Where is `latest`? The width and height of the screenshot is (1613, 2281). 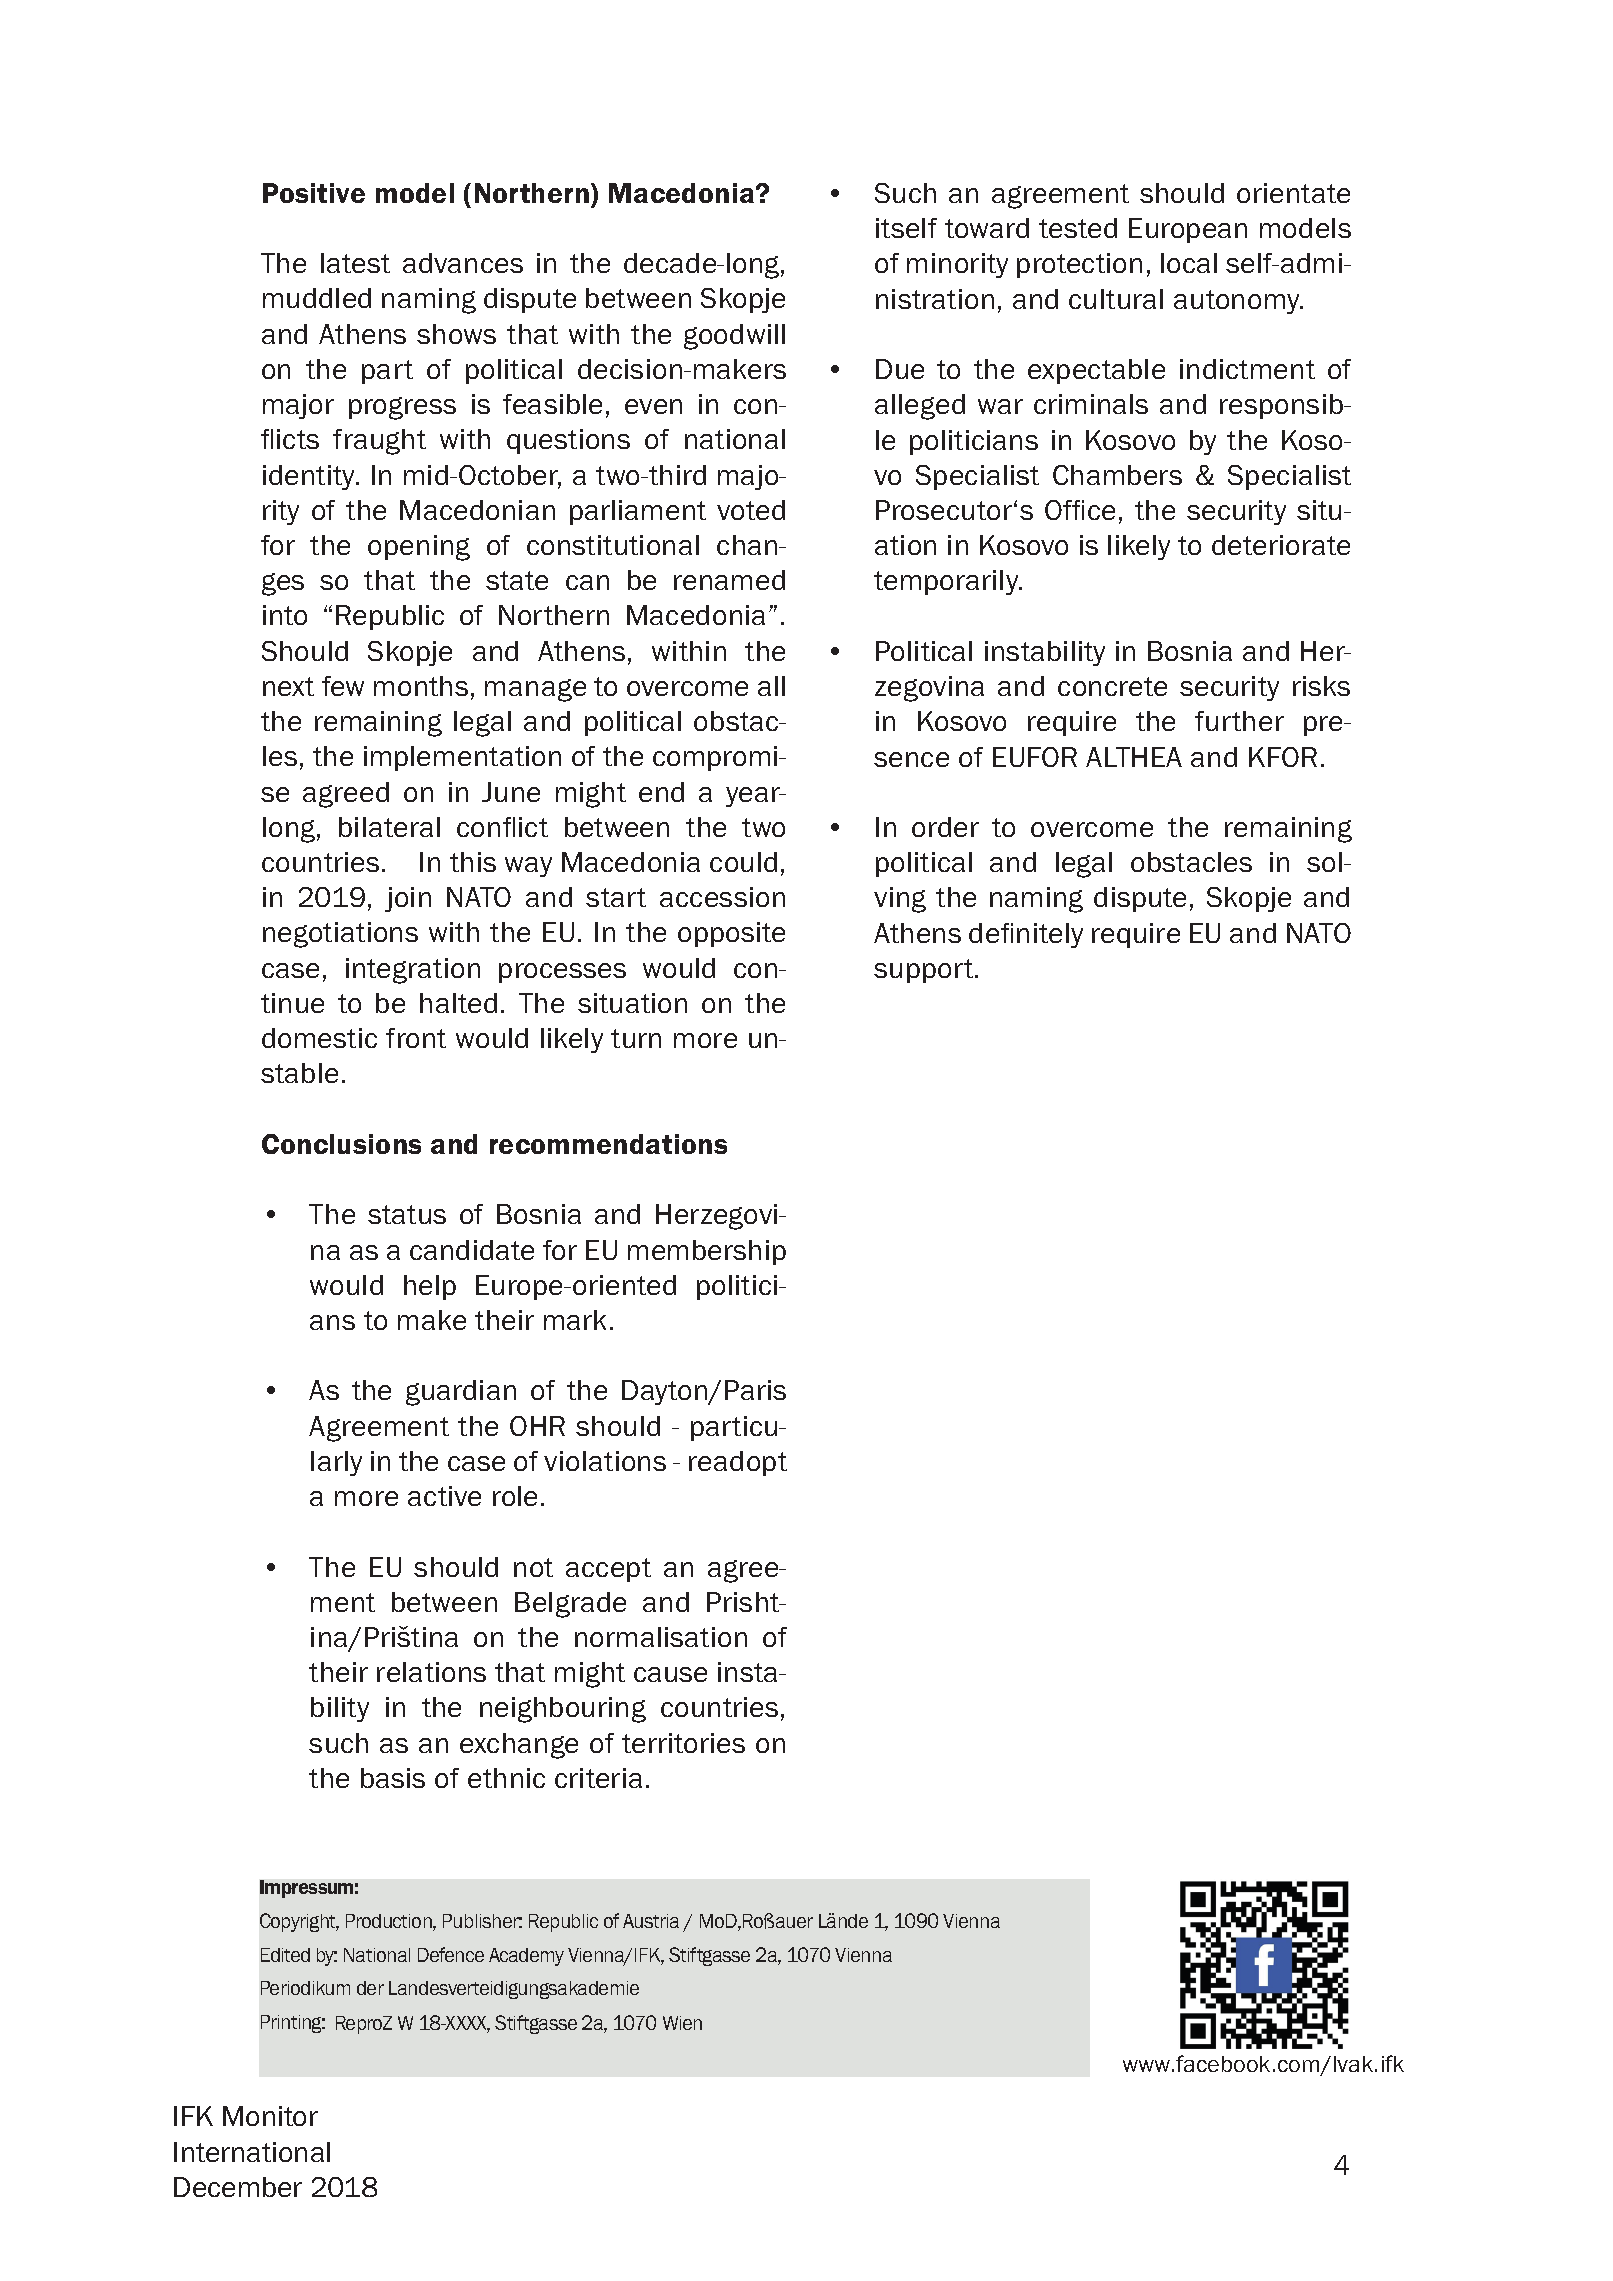 latest is located at coordinates (355, 263).
